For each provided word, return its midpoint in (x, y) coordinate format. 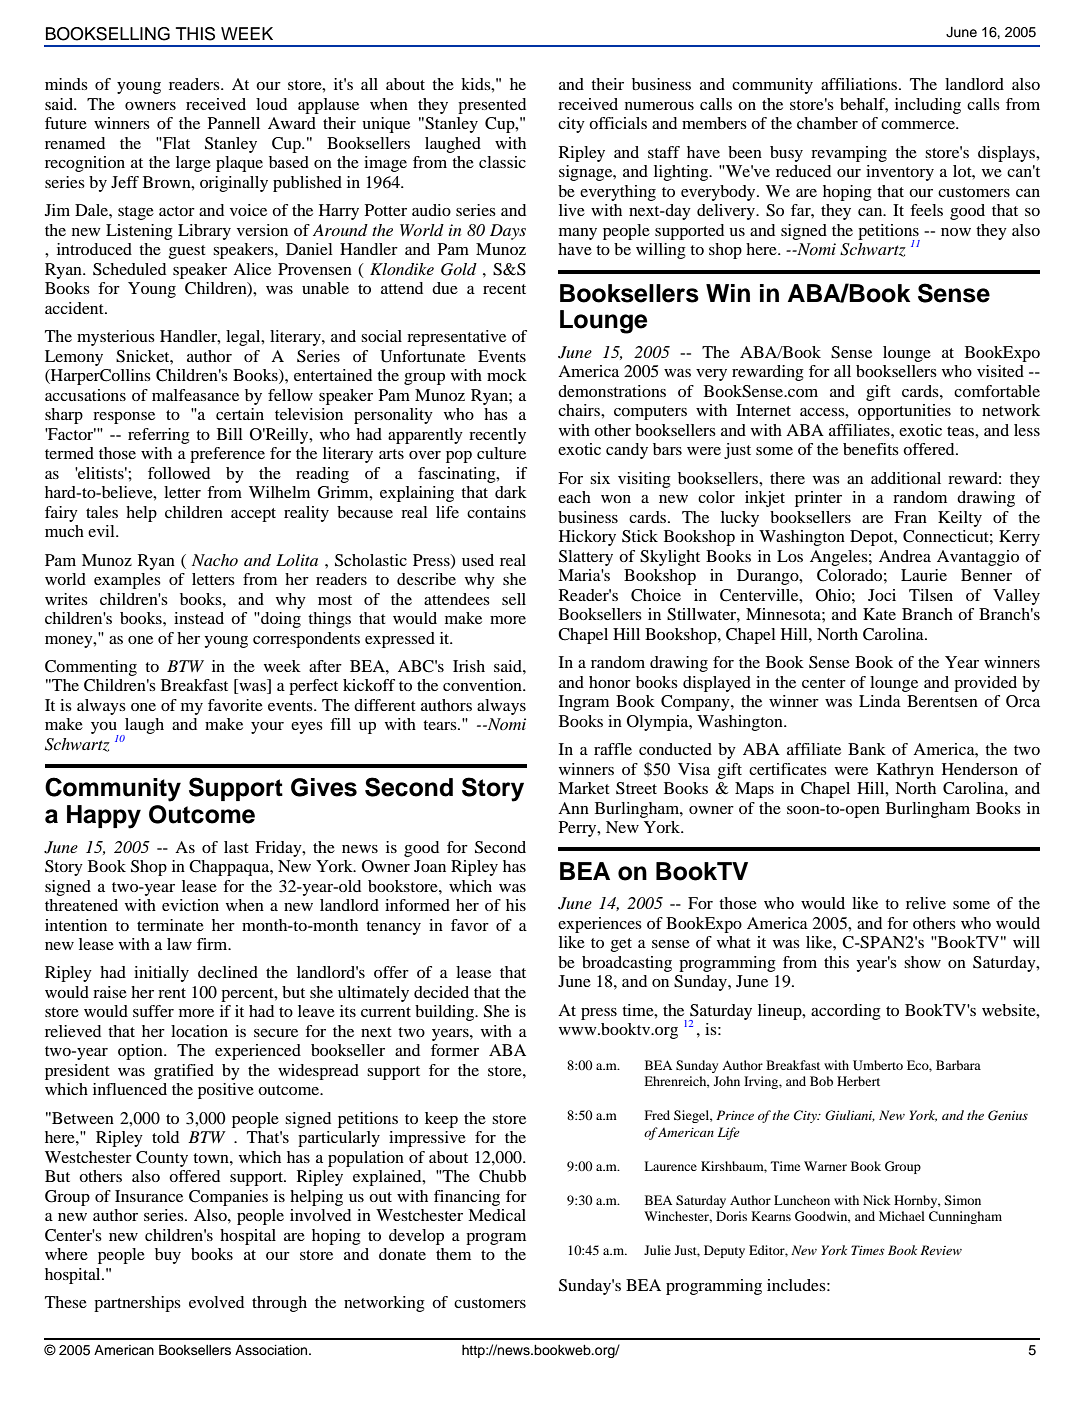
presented (492, 106)
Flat (175, 143)
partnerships (137, 1304)
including (928, 106)
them (453, 1254)
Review (941, 1250)
